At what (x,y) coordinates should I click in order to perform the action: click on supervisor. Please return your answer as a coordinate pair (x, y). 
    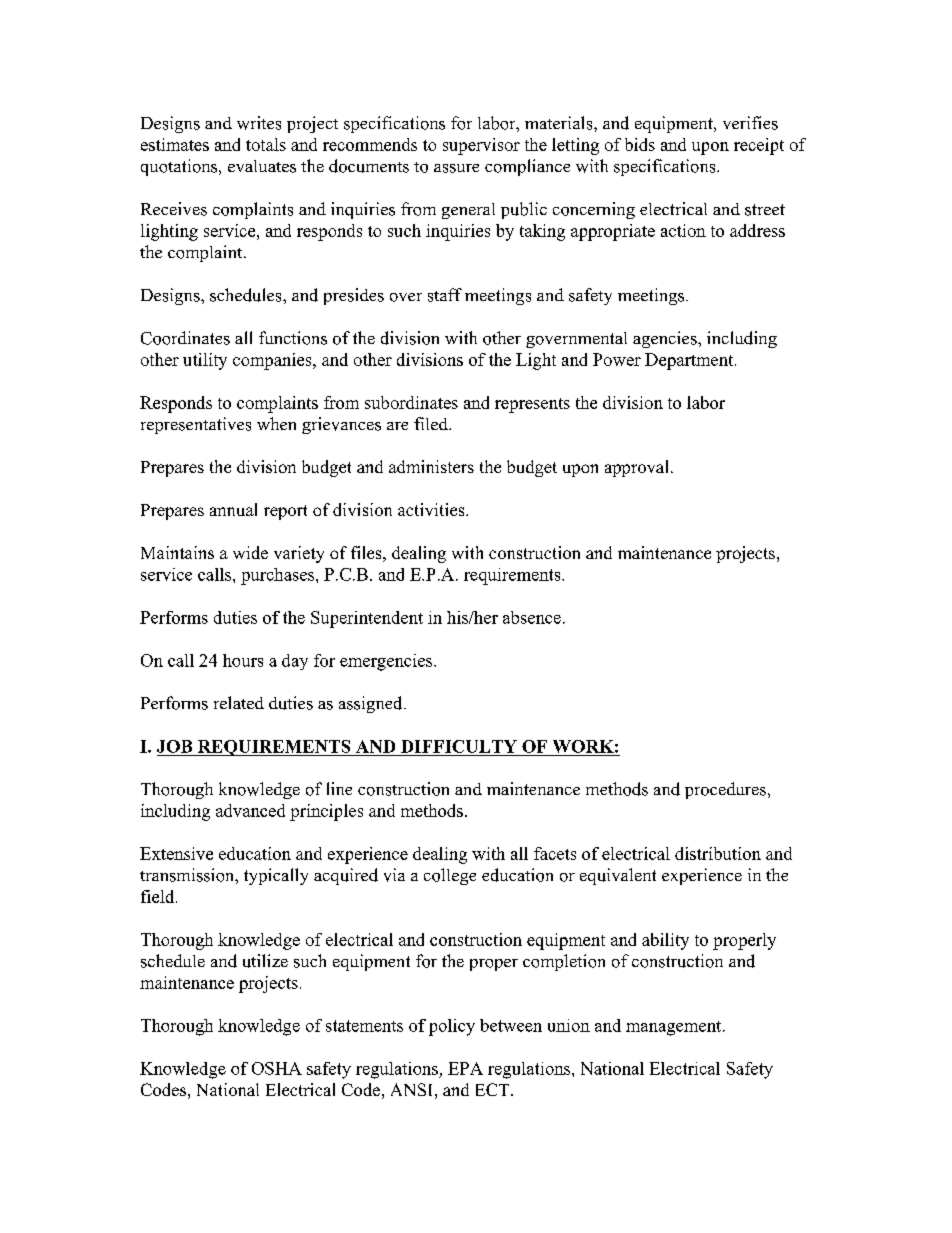
    Looking at the image, I should click on (481, 146).
